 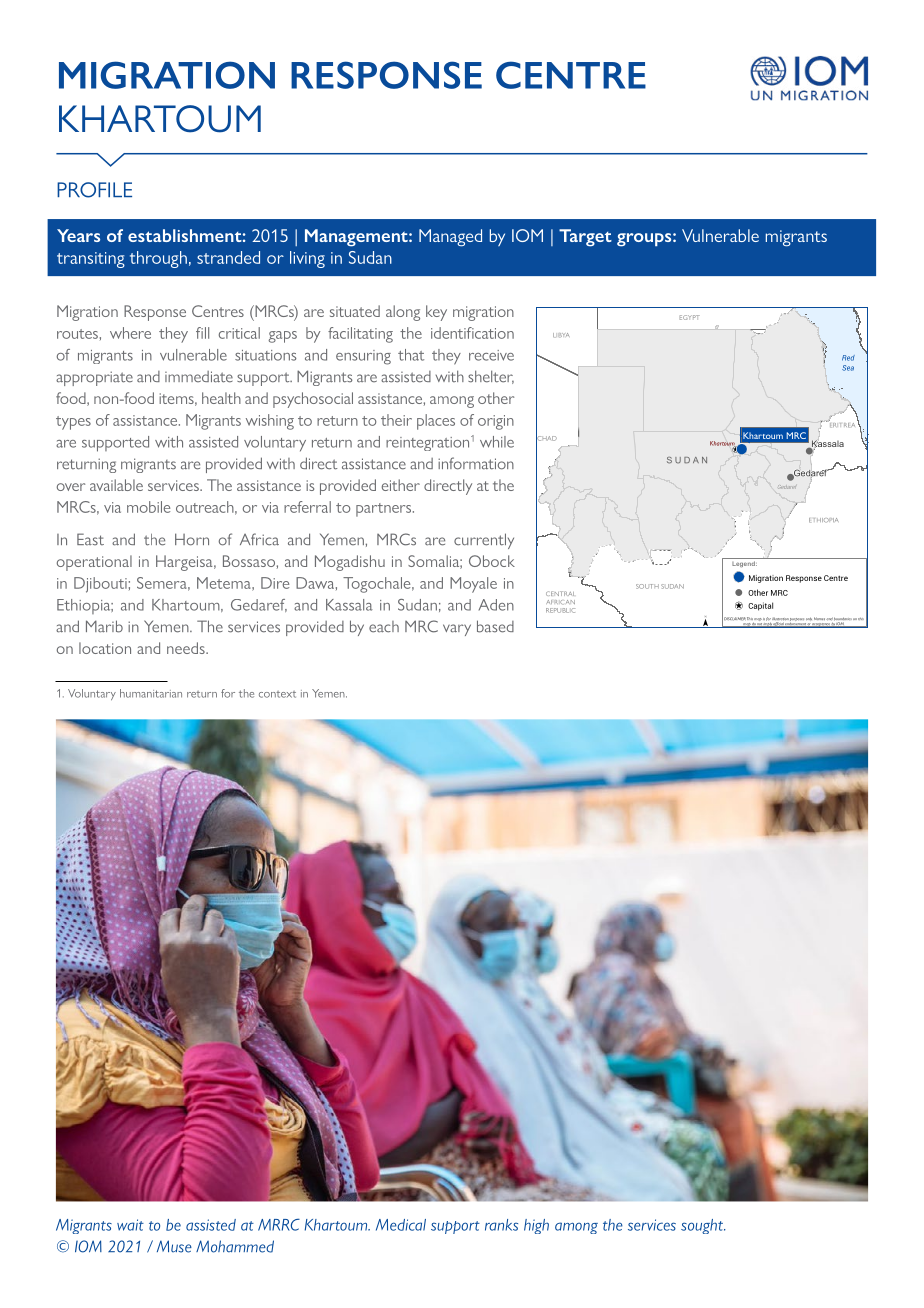 What do you see at coordinates (450, 238) in the image?
I see `Managed` at bounding box center [450, 238].
